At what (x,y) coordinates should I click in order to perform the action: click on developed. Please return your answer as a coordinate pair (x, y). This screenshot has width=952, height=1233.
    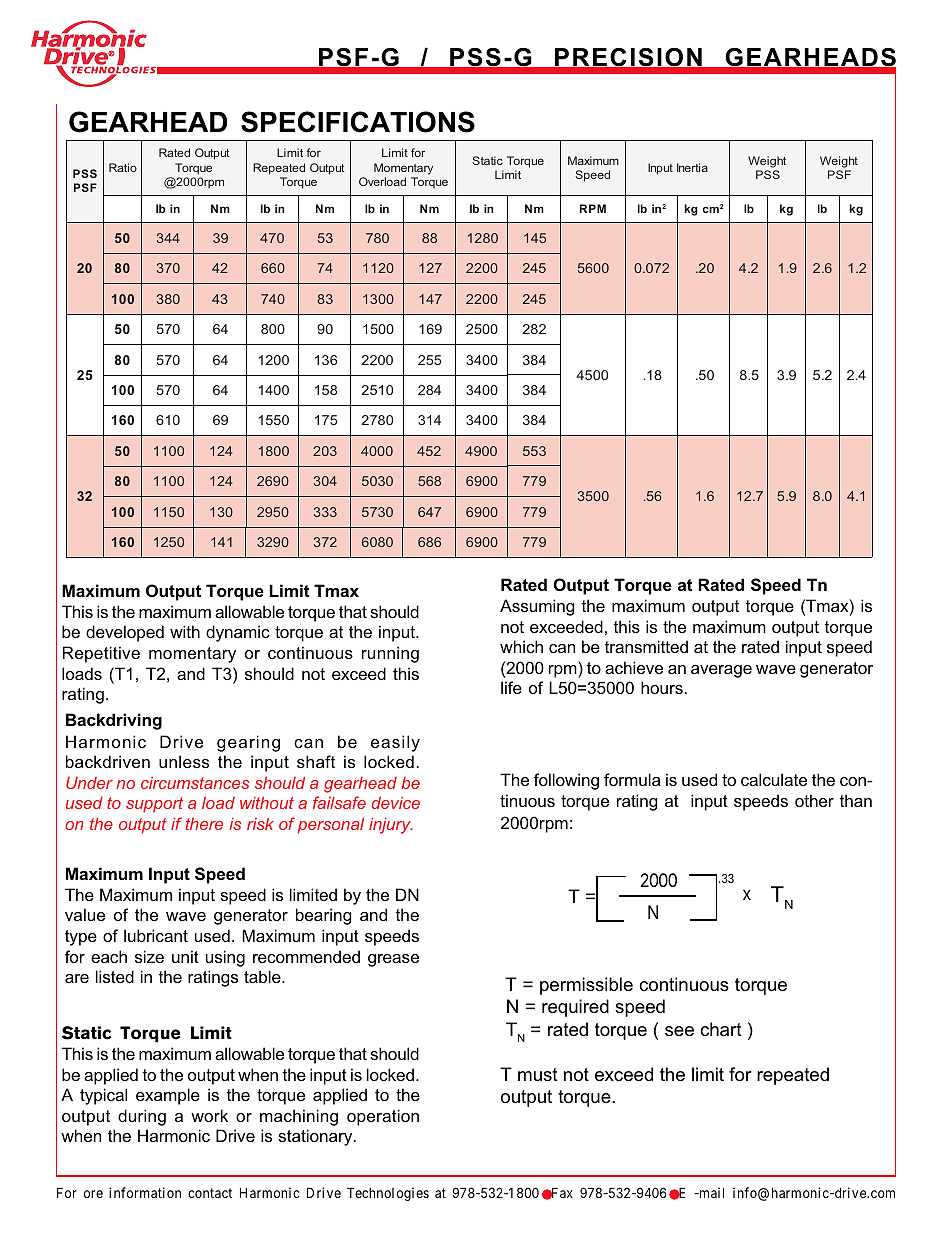
    Looking at the image, I should click on (125, 633).
